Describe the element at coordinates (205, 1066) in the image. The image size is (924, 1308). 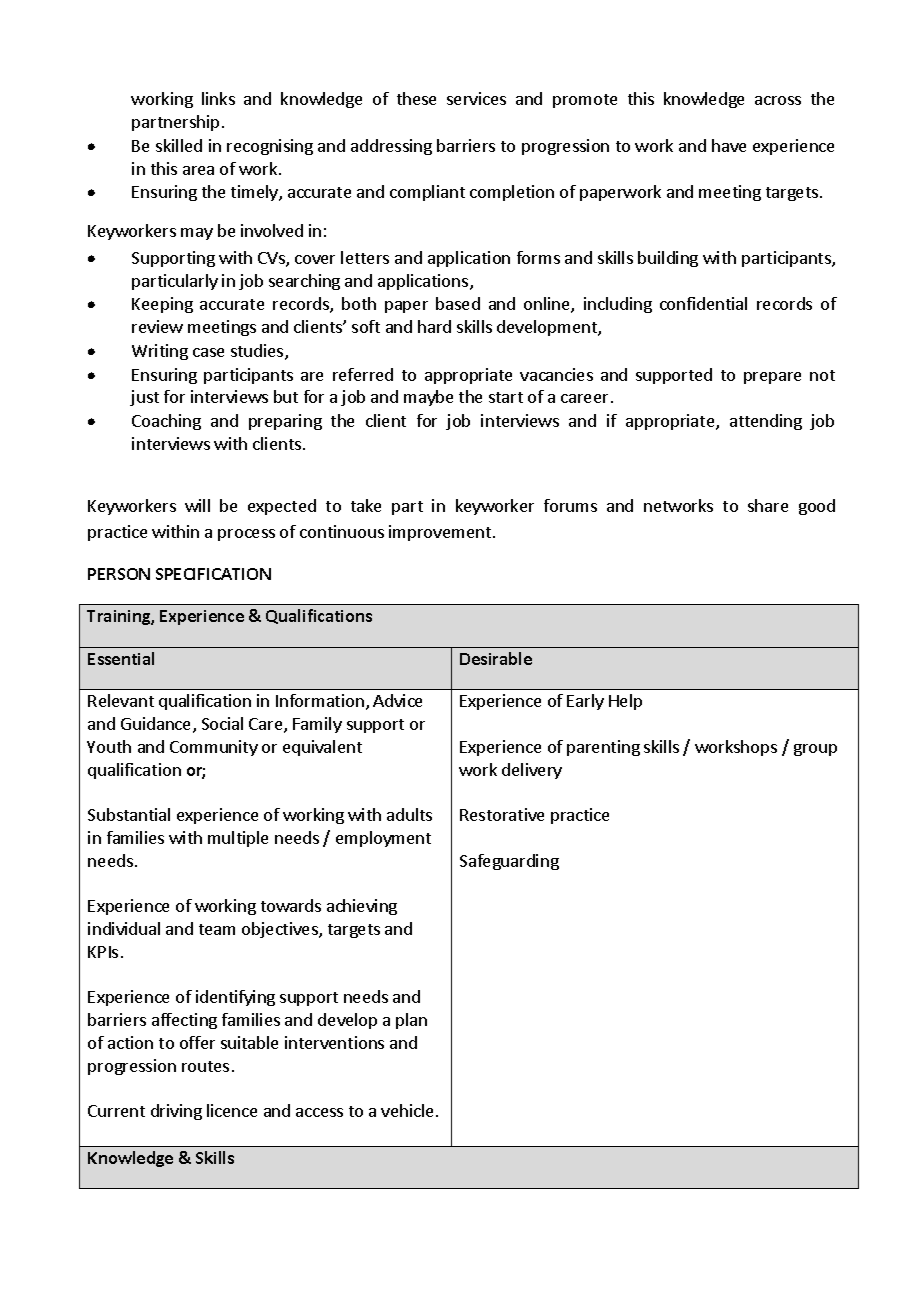
I see `routes` at that location.
